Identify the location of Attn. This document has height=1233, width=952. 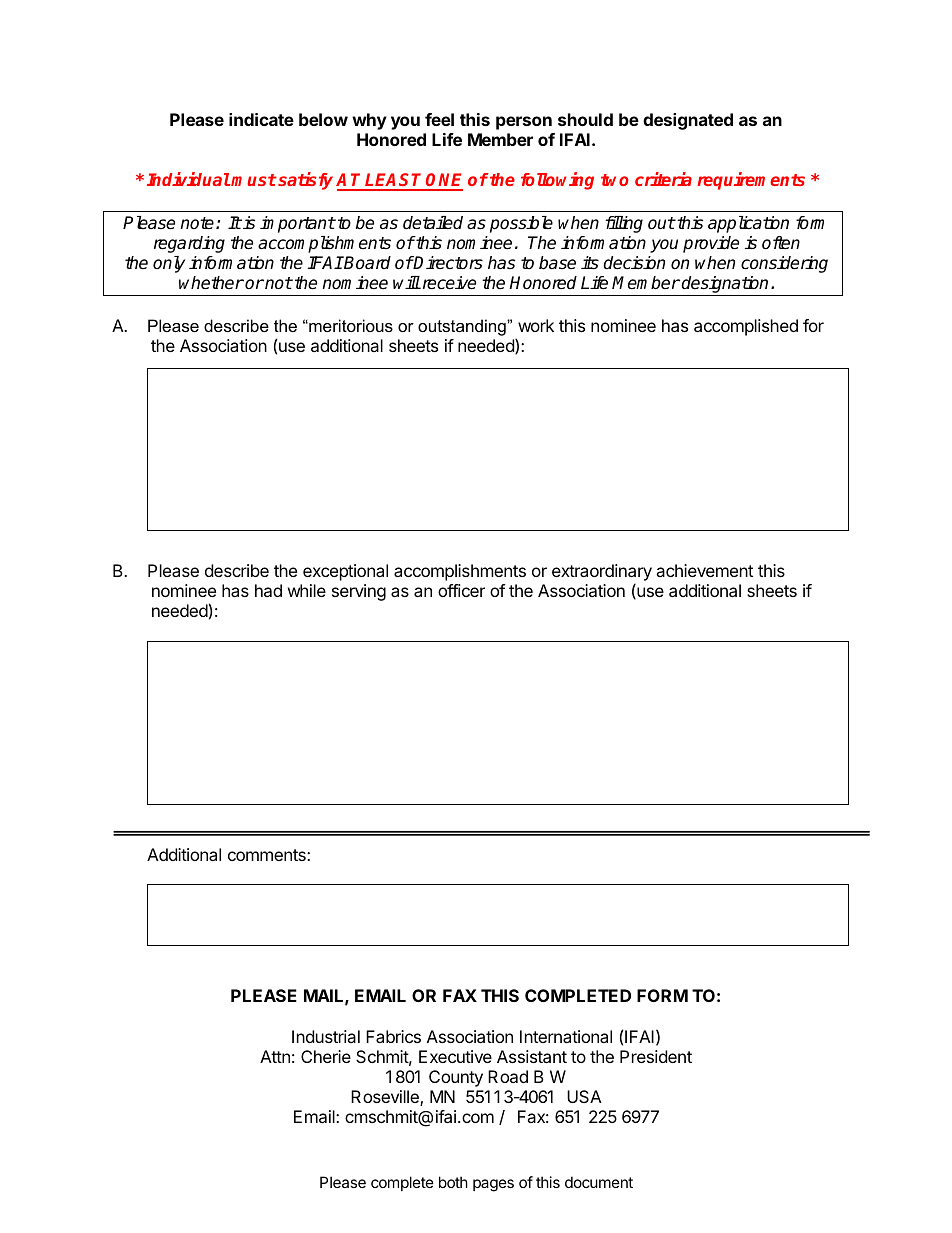
(275, 1056).
